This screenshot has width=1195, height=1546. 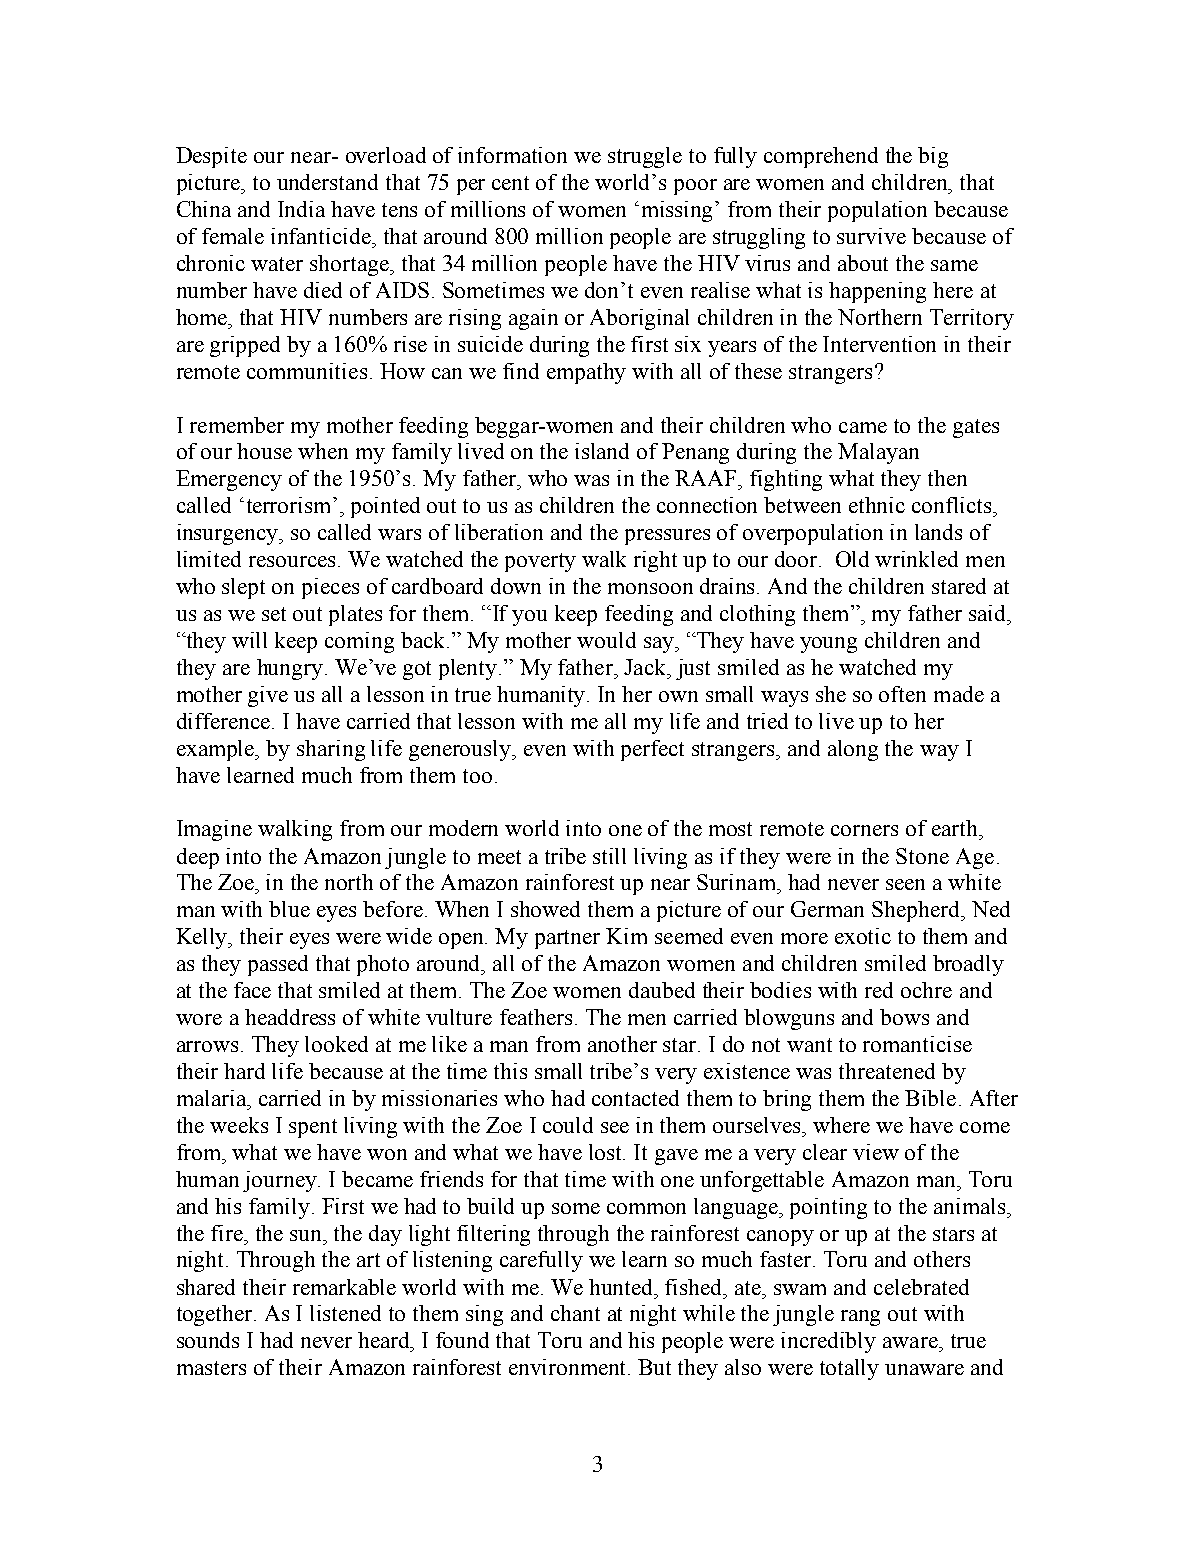 I want to click on along, so click(x=853, y=750).
